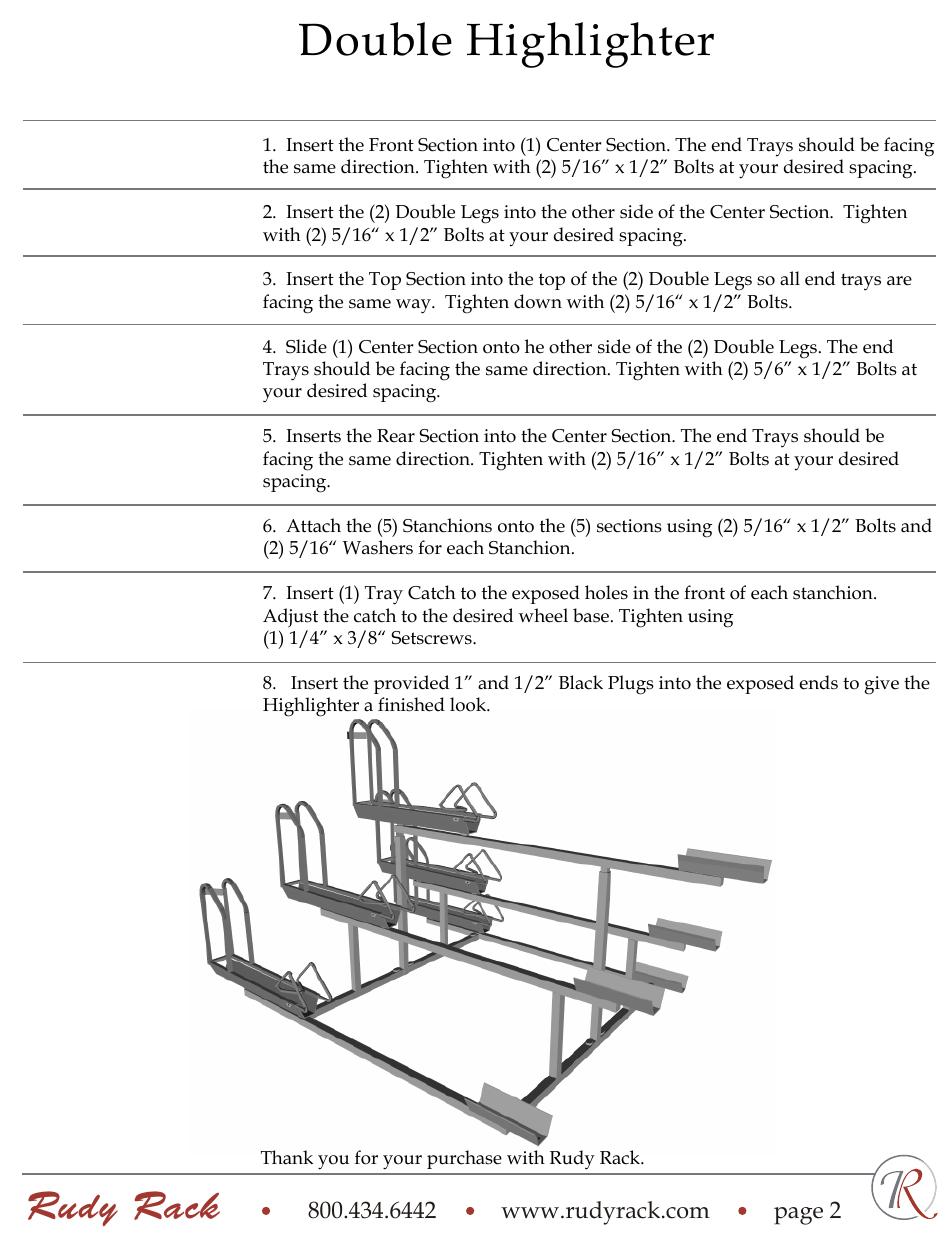  What do you see at coordinates (581, 682) in the document?
I see `Black` at bounding box center [581, 682].
